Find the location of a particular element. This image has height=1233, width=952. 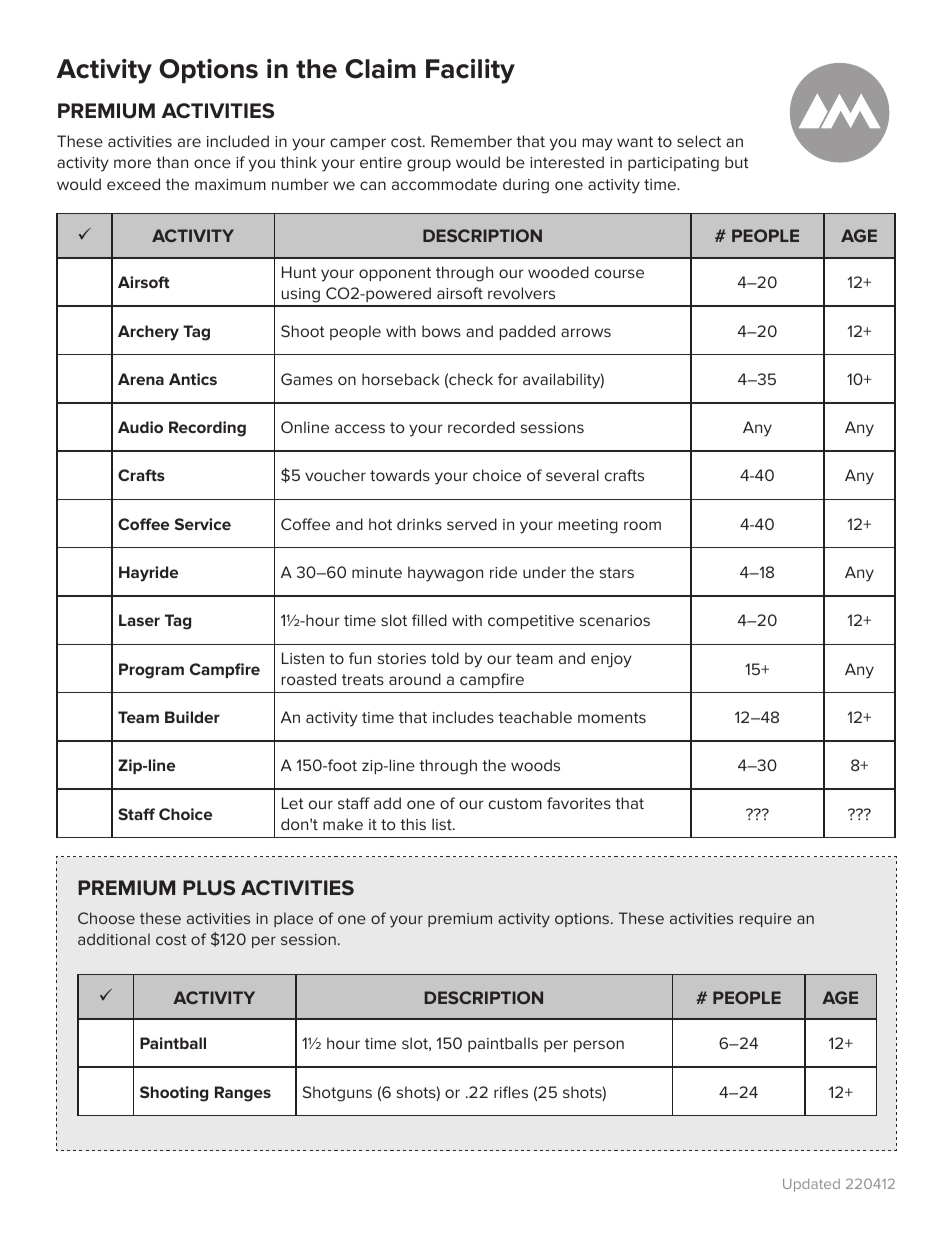

this is located at coordinates (413, 824).
